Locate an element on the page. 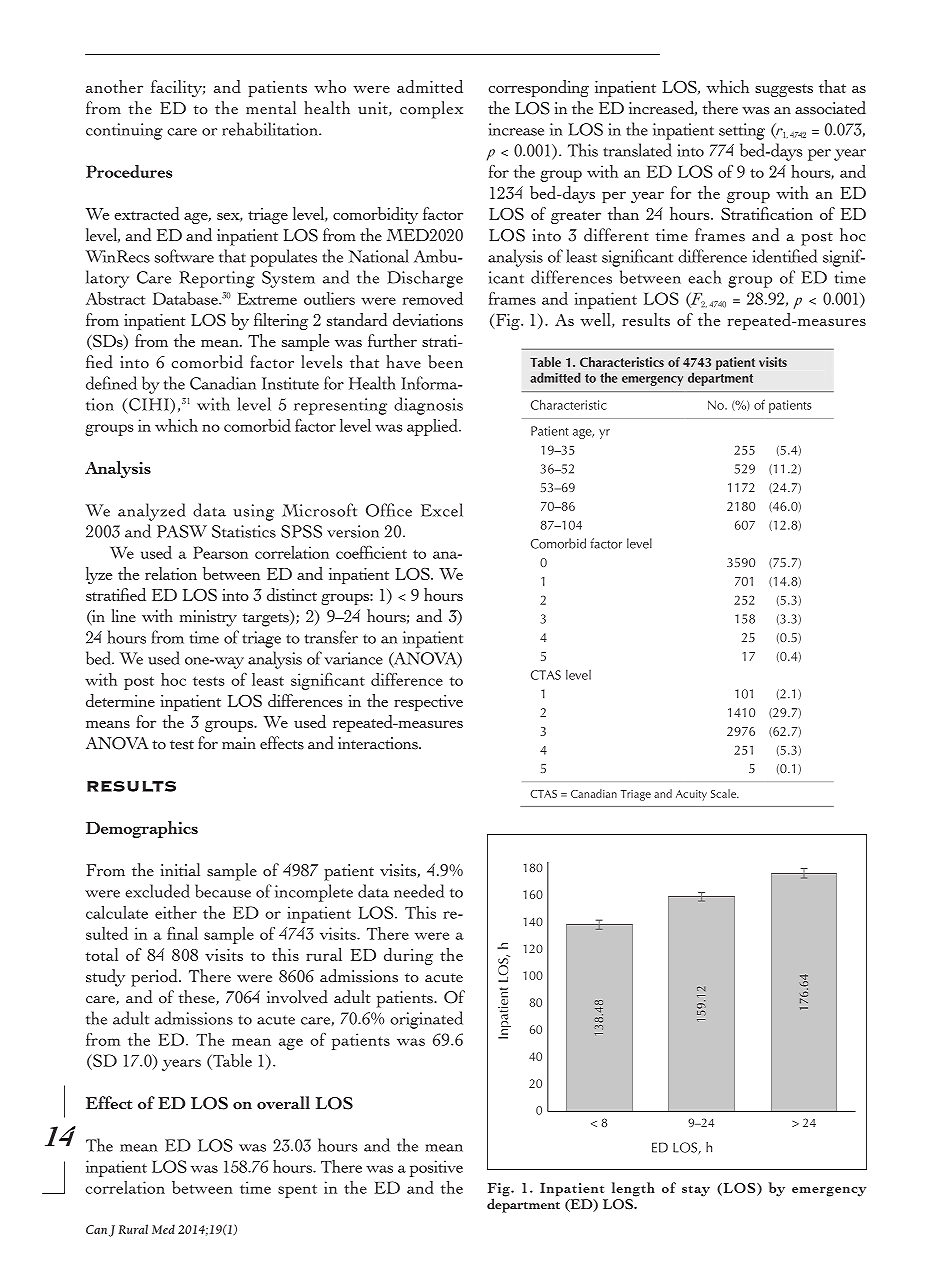  Excel is located at coordinates (442, 510).
